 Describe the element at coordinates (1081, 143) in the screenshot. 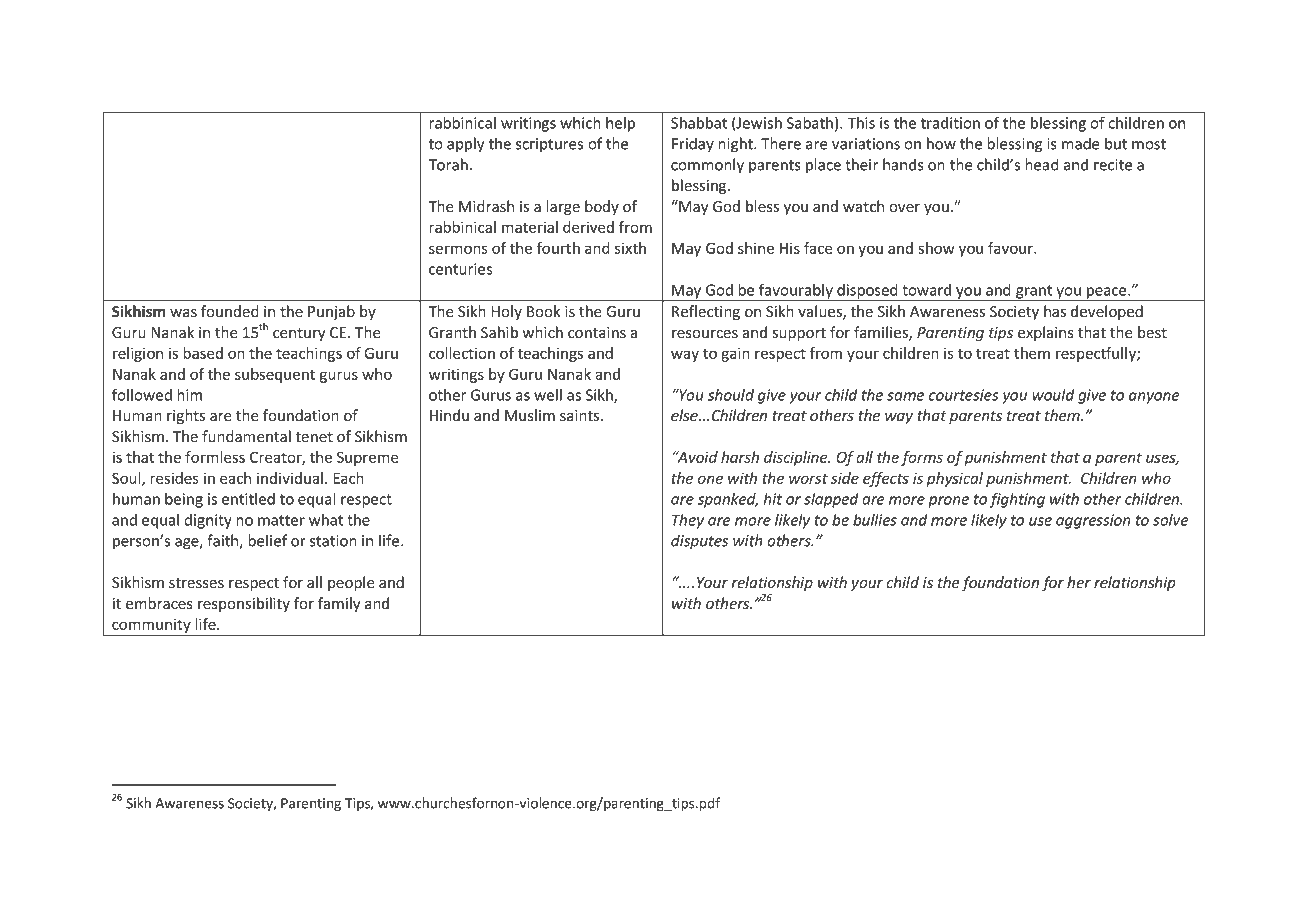

I see `made` at that location.
